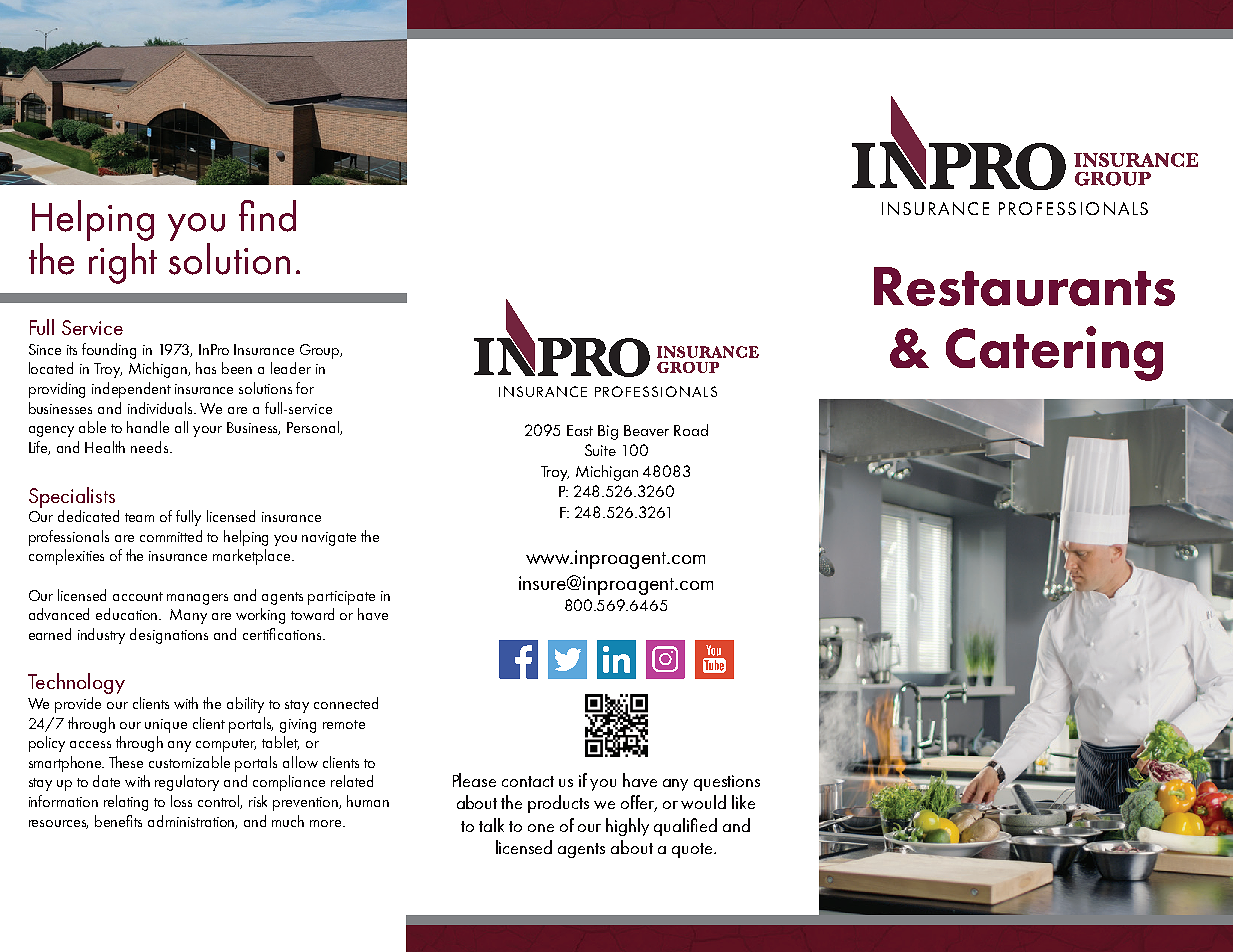 The width and height of the page is (1233, 952). What do you see at coordinates (580, 430) in the page?
I see `East` at bounding box center [580, 430].
